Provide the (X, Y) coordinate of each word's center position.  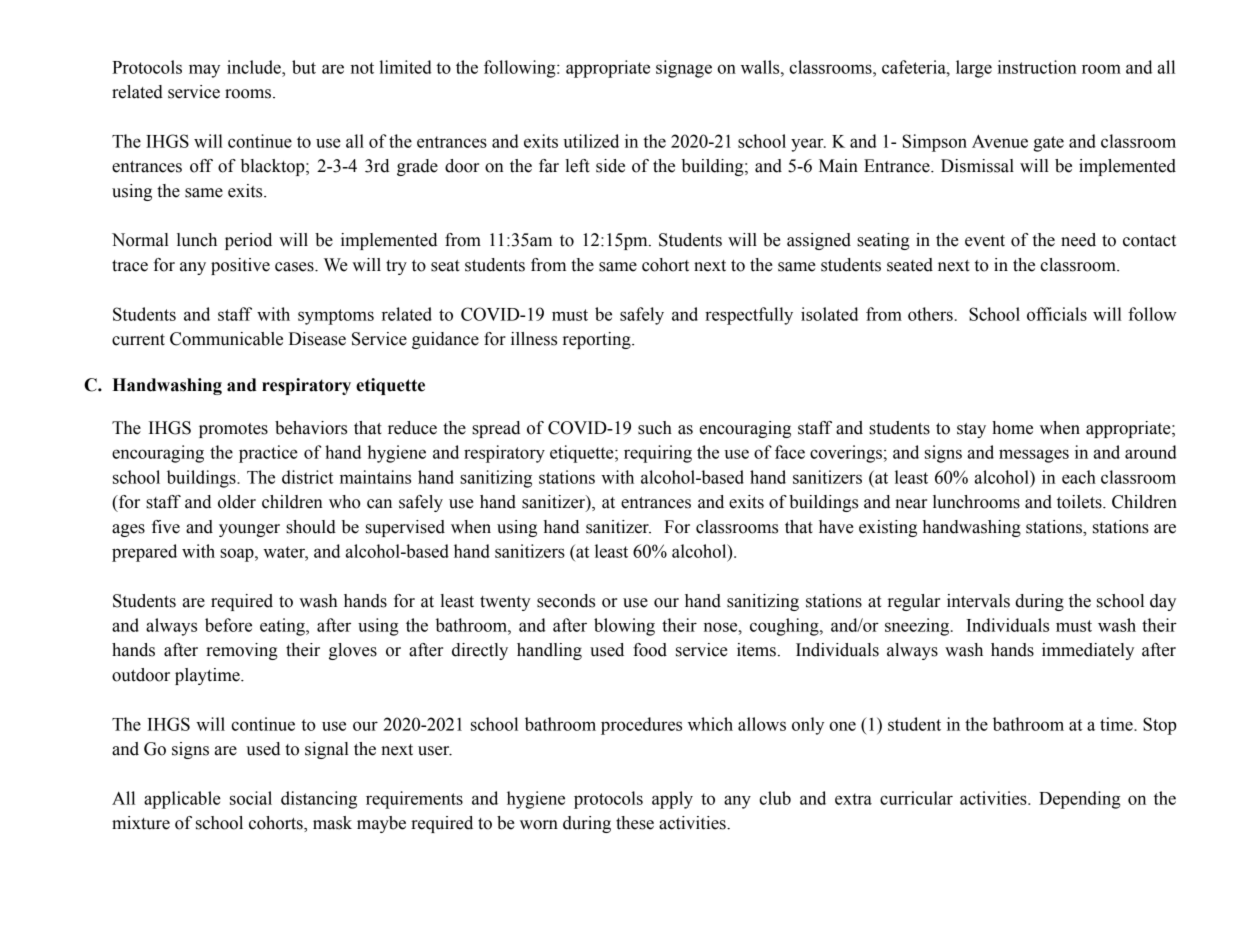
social (251, 798)
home (1012, 428)
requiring (658, 454)
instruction (1037, 67)
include (255, 67)
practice (268, 454)
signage (684, 69)
